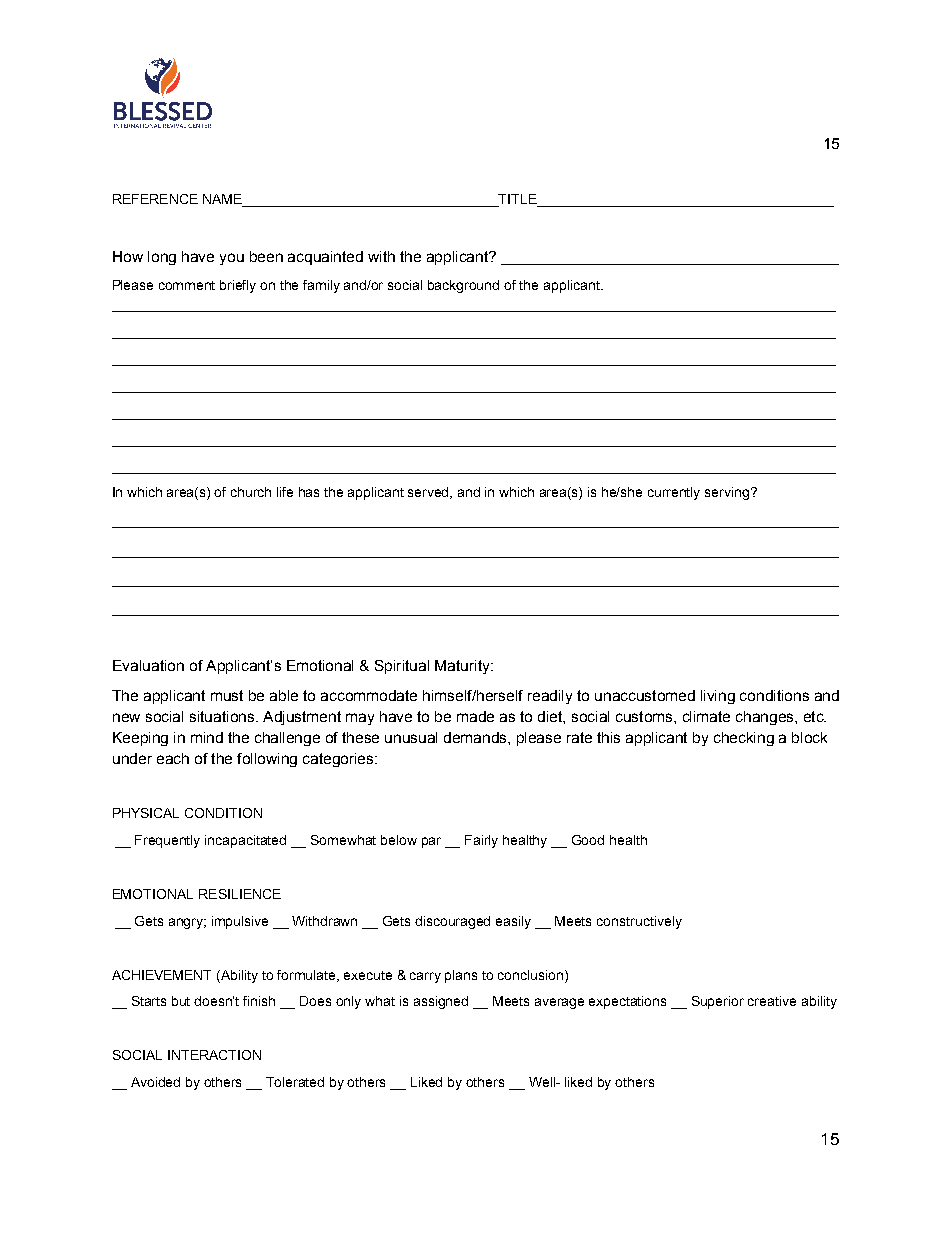  I want to click on assigned, so click(441, 1002).
